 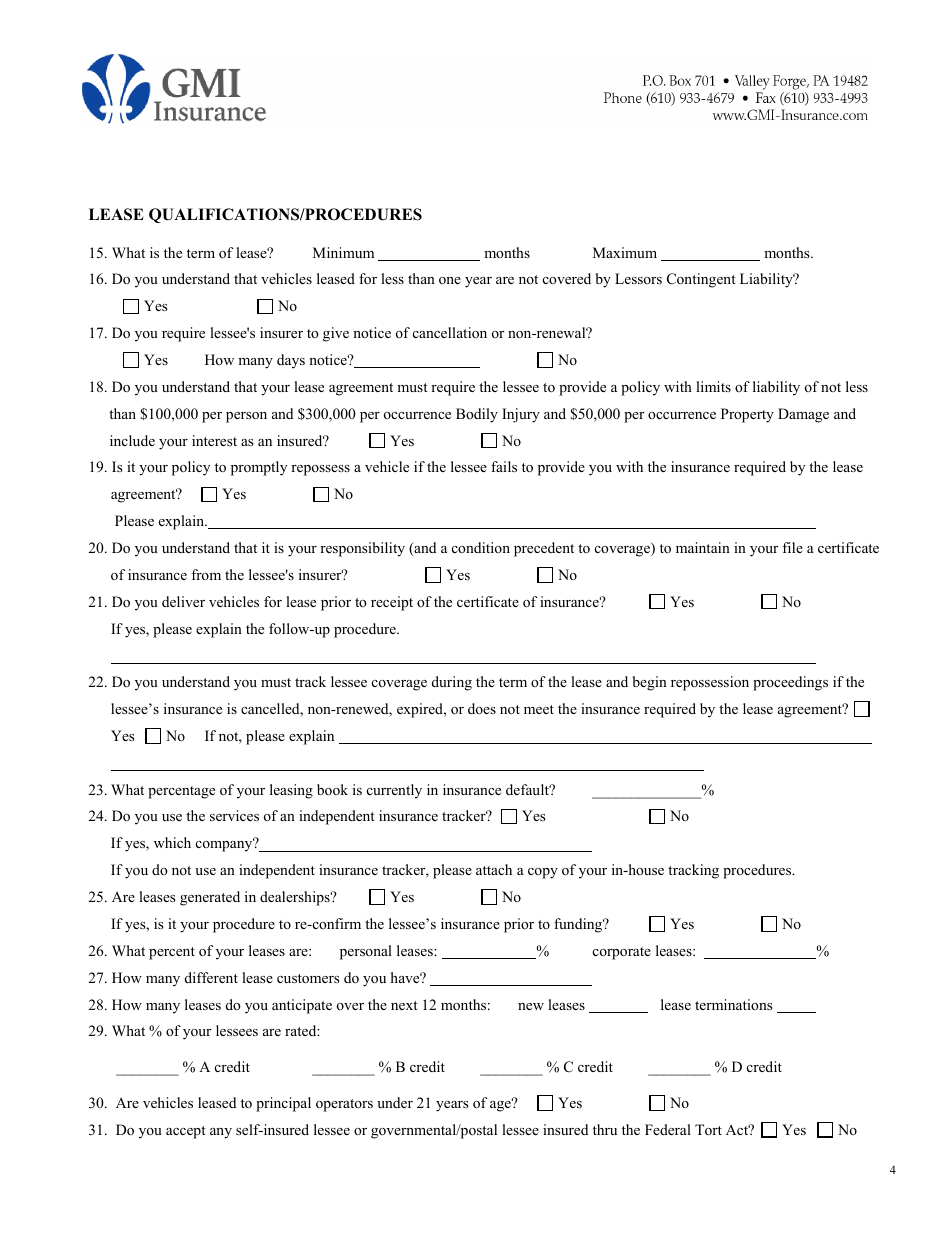 What do you see at coordinates (701, 280) in the screenshot?
I see `Contingent` at bounding box center [701, 280].
